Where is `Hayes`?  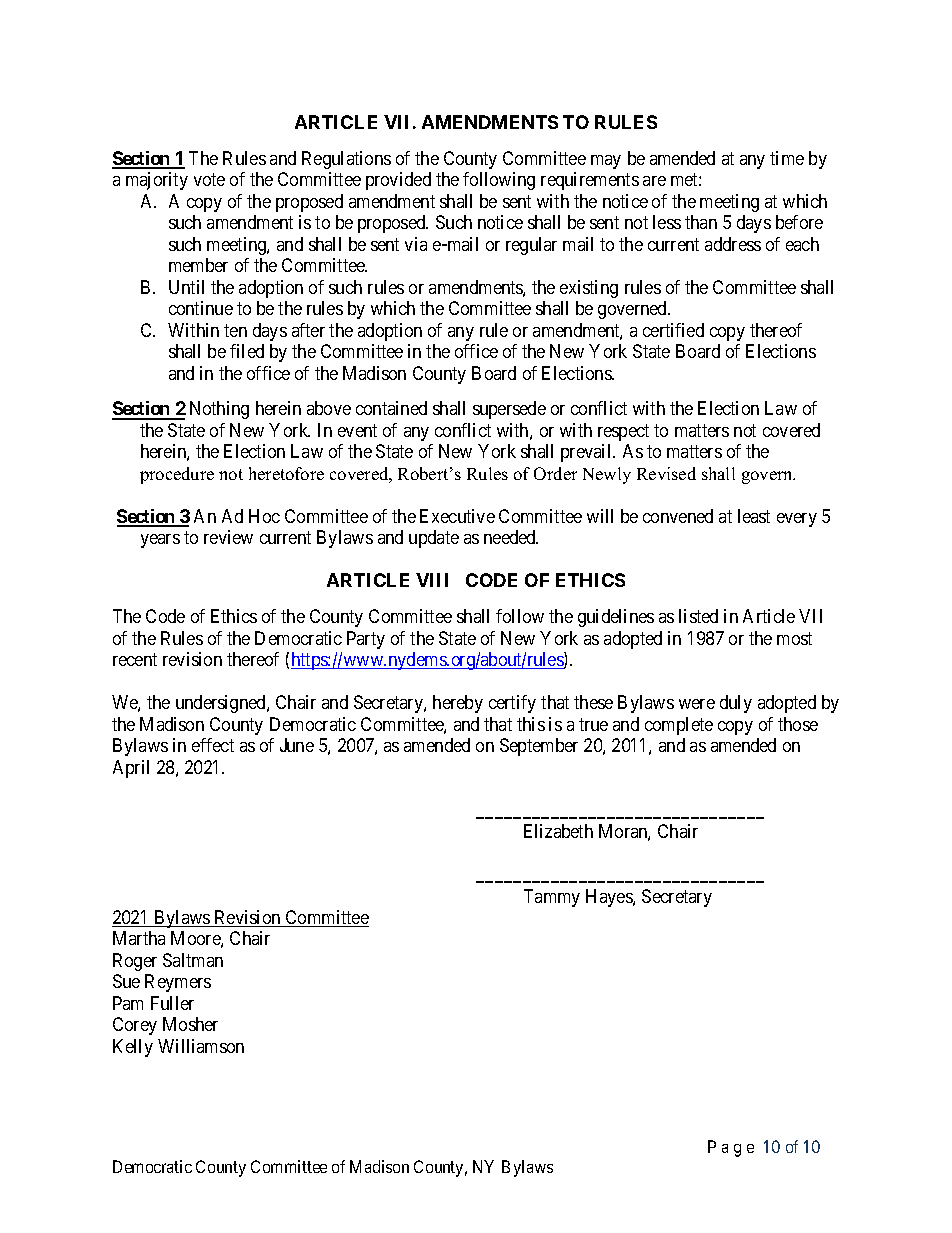 Hayes is located at coordinates (610, 898).
